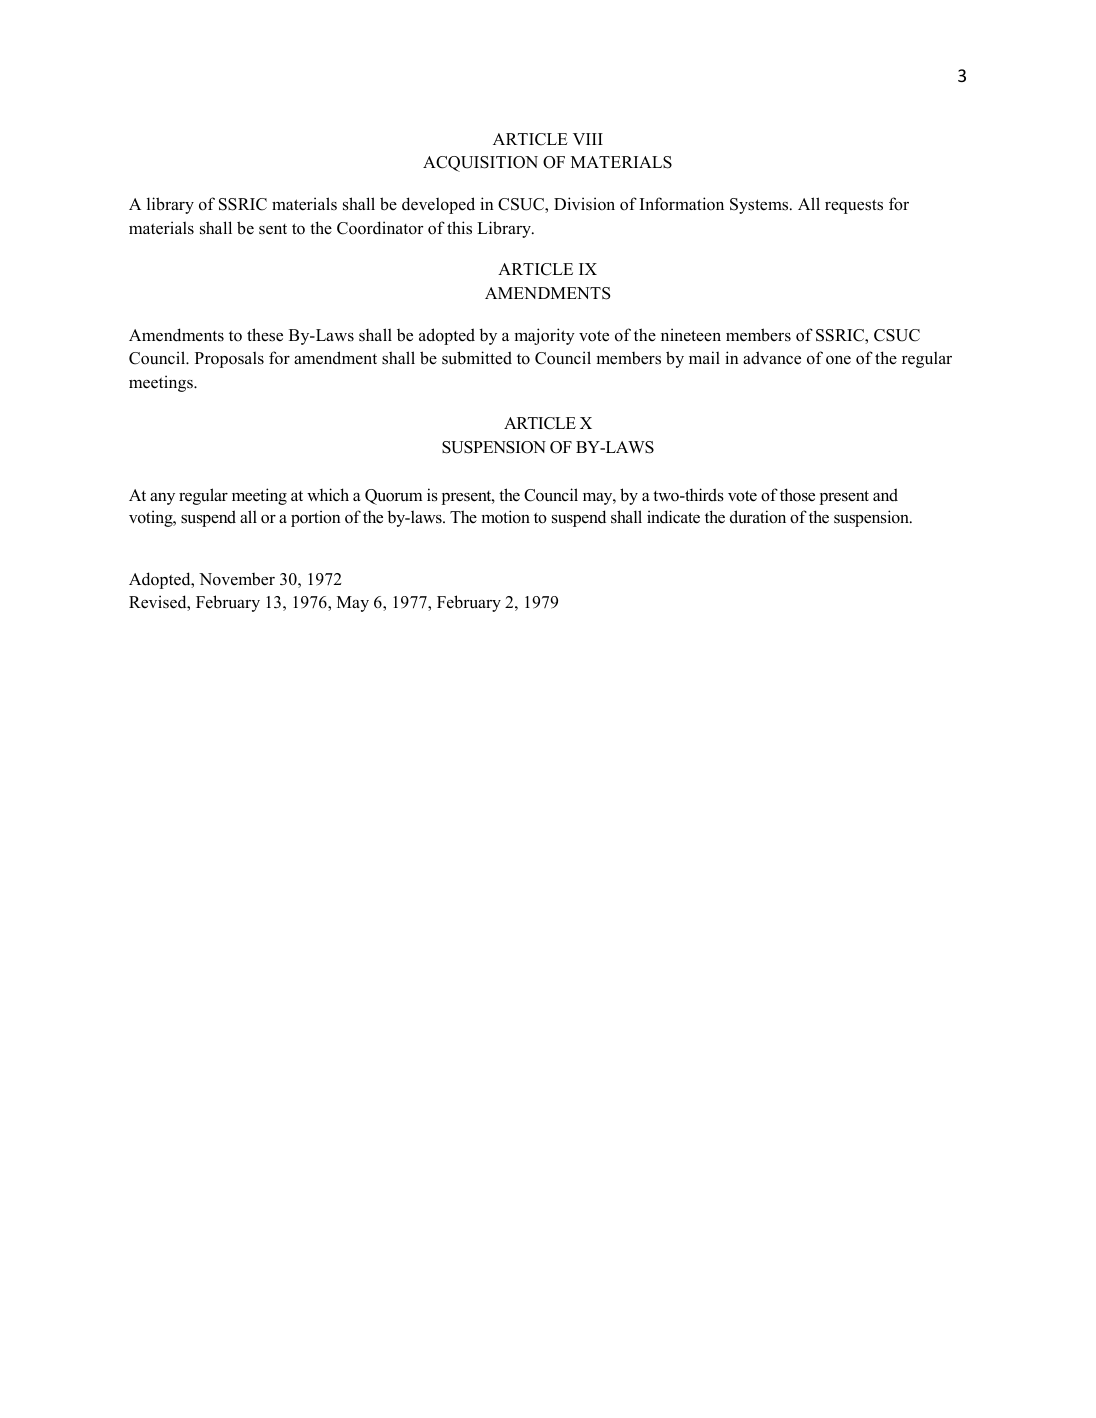  Describe the element at coordinates (588, 139) in the page. I see `VIII` at that location.
